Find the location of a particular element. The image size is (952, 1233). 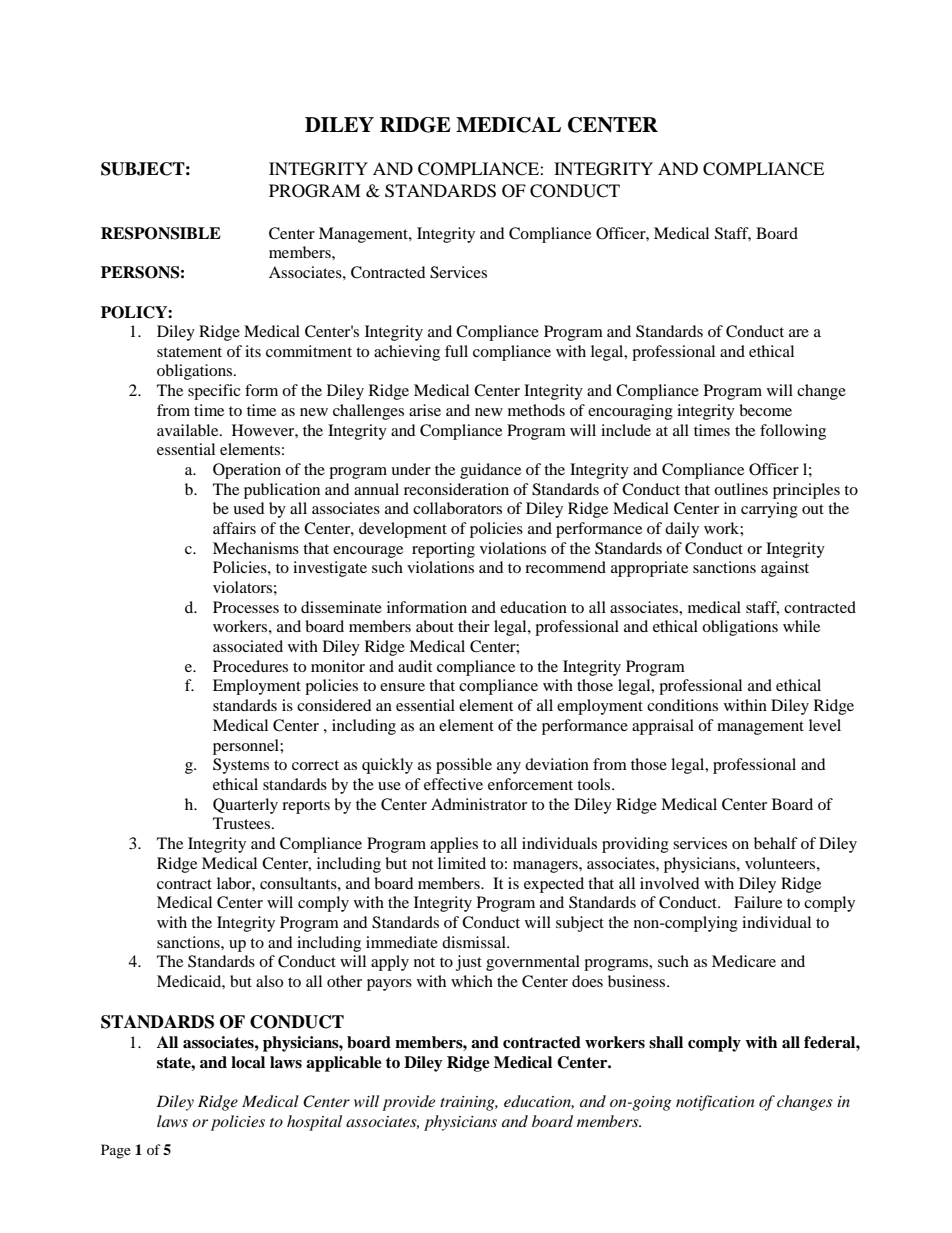

behalf is located at coordinates (776, 843).
